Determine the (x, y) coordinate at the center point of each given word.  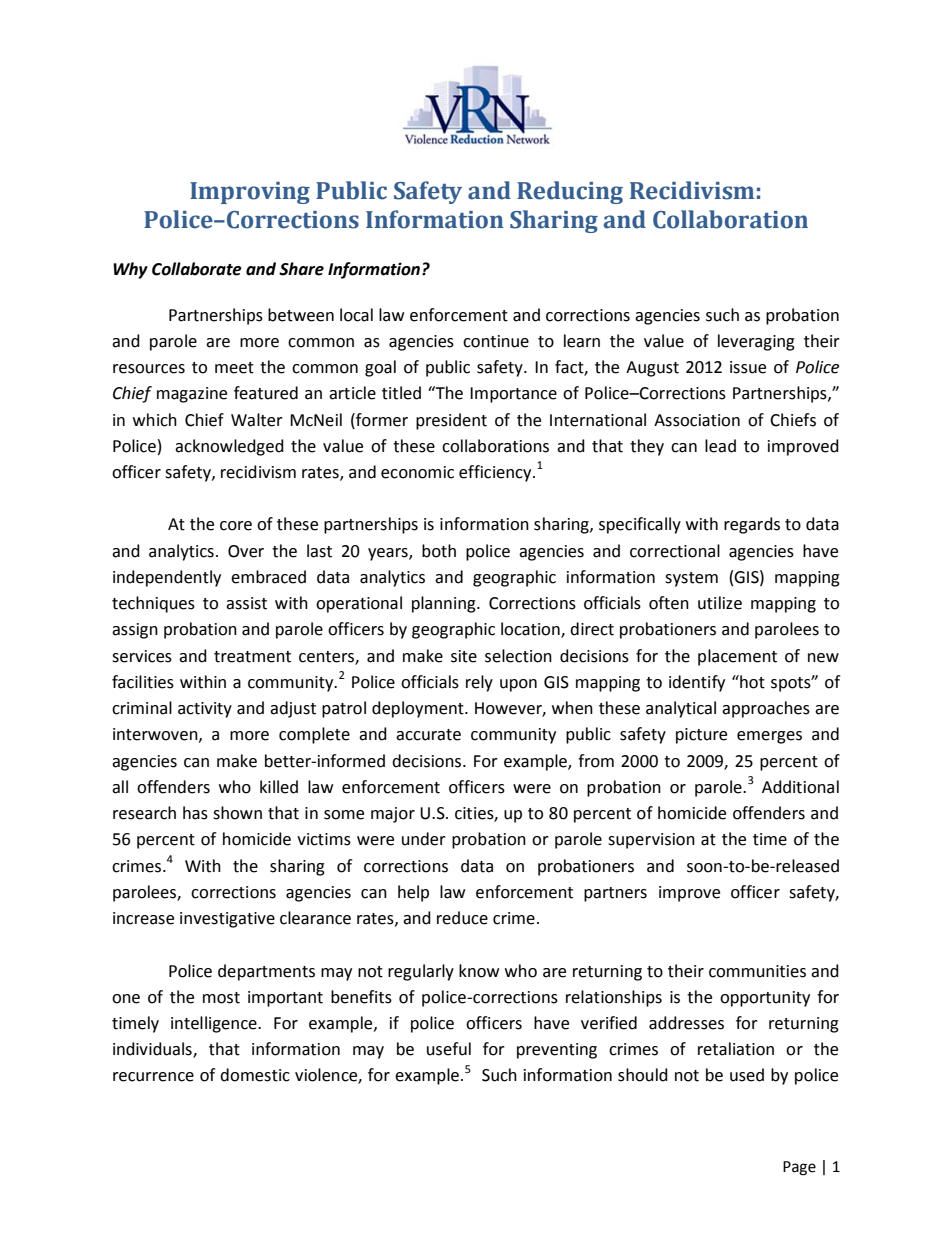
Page (799, 1168)
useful (449, 1049)
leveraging (756, 342)
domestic (255, 1075)
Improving (250, 193)
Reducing (570, 192)
